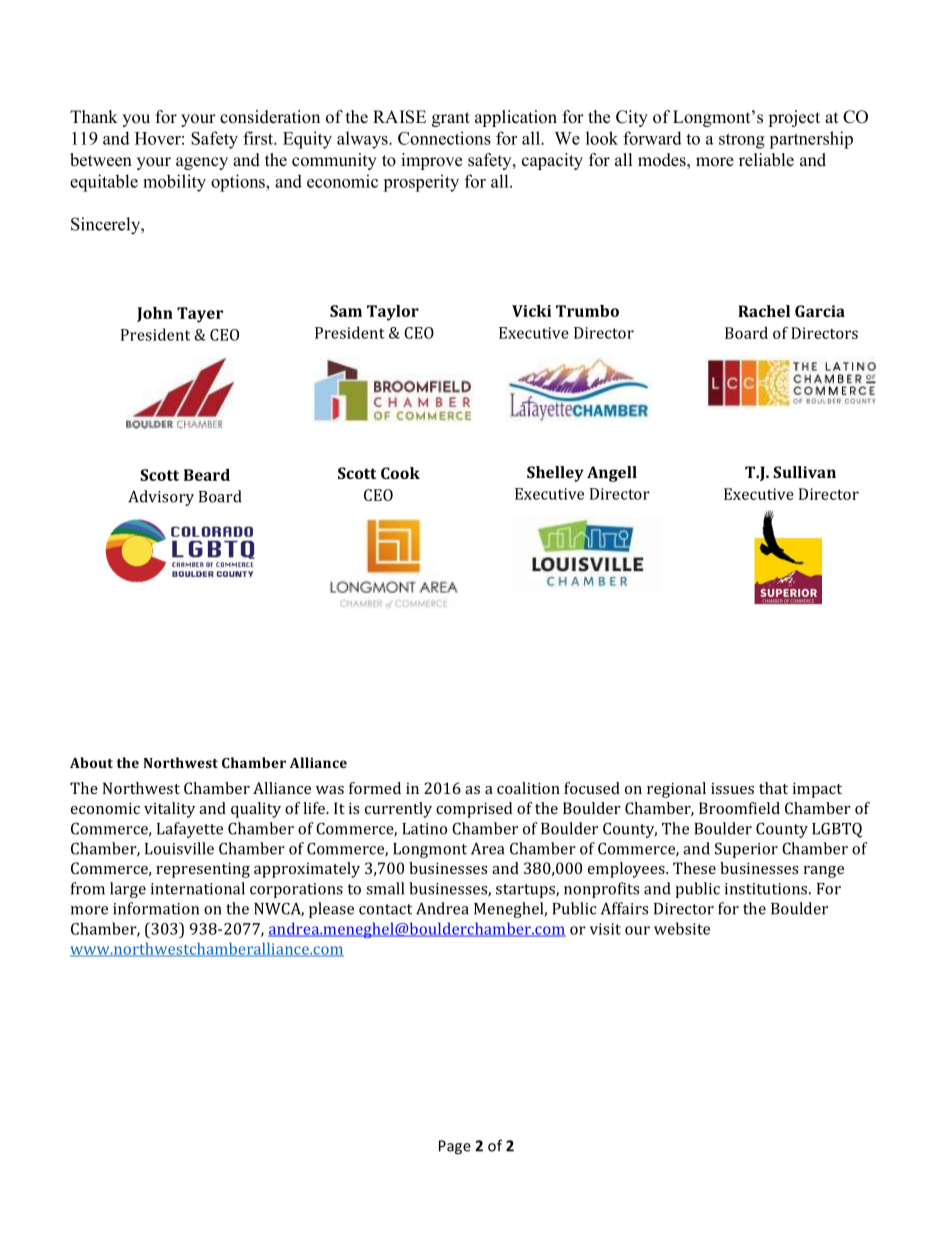 The width and height of the screenshot is (952, 1233). I want to click on information, so click(156, 908).
